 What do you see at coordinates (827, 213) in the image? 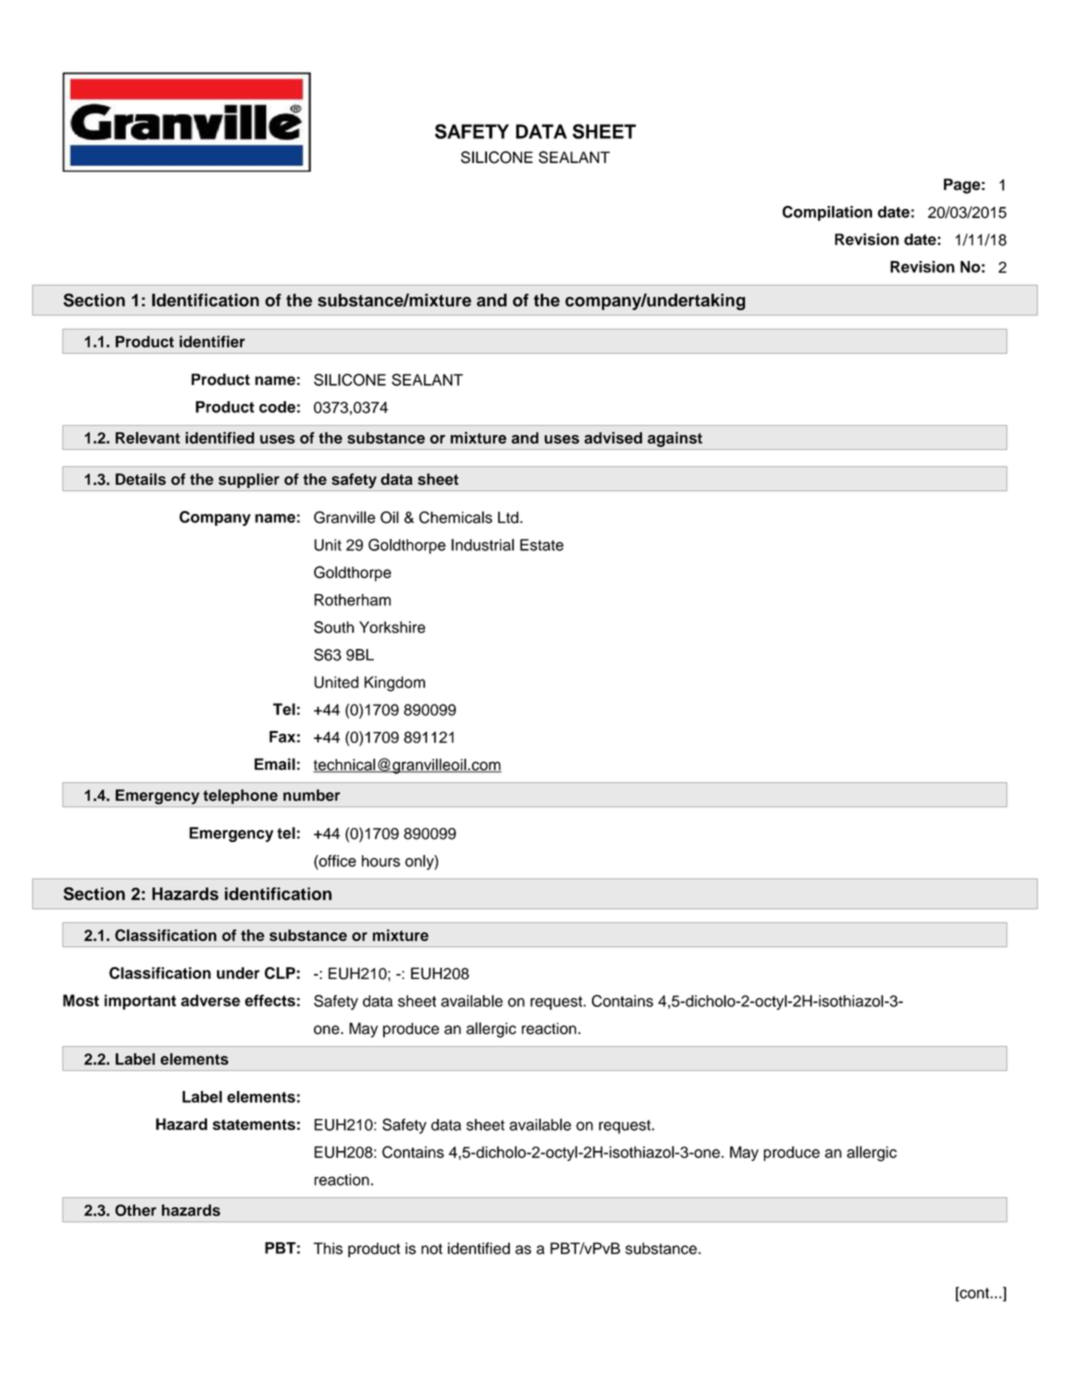
I see `Compilation` at bounding box center [827, 213].
